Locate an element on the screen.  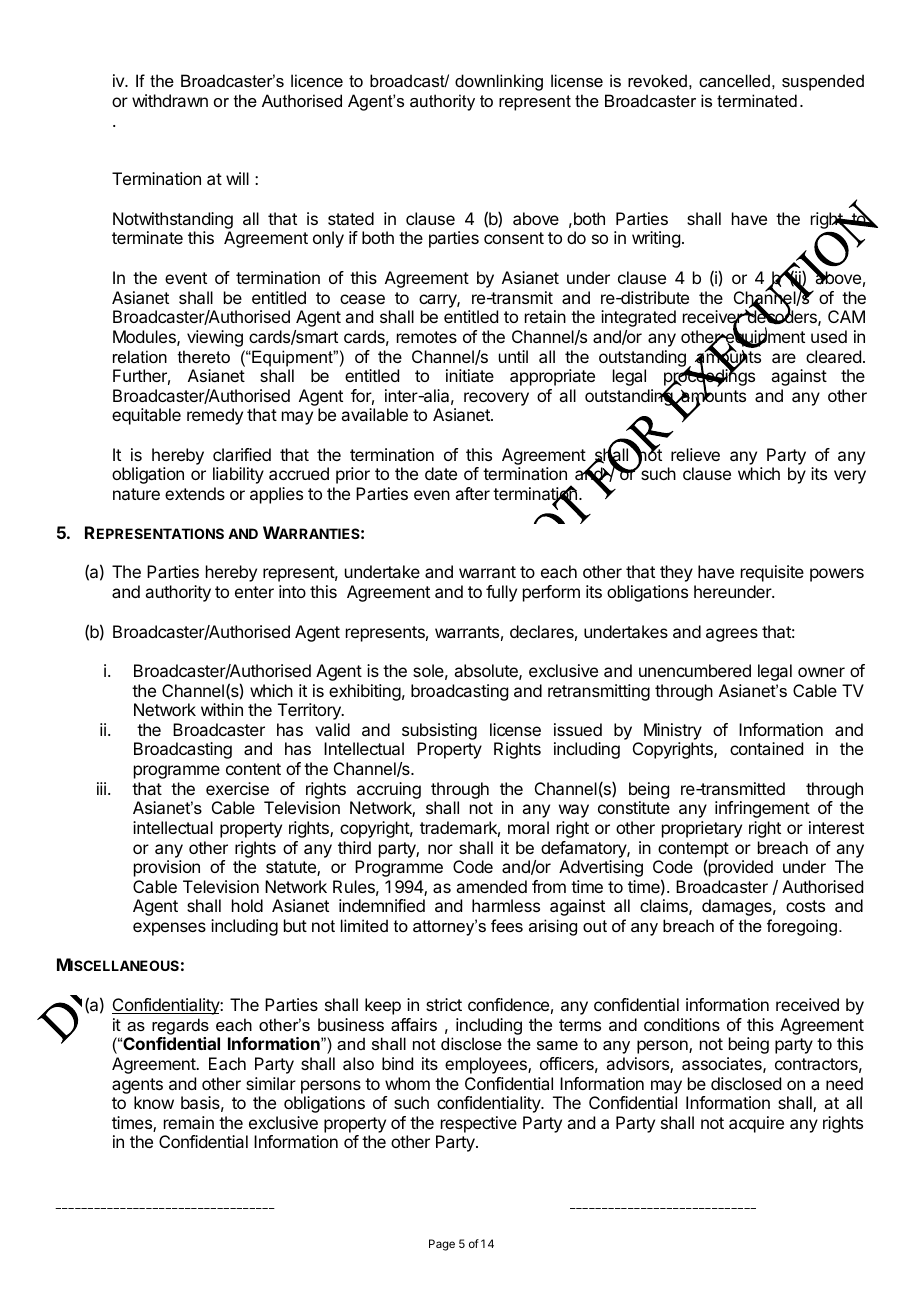
remain is located at coordinates (189, 1122).
